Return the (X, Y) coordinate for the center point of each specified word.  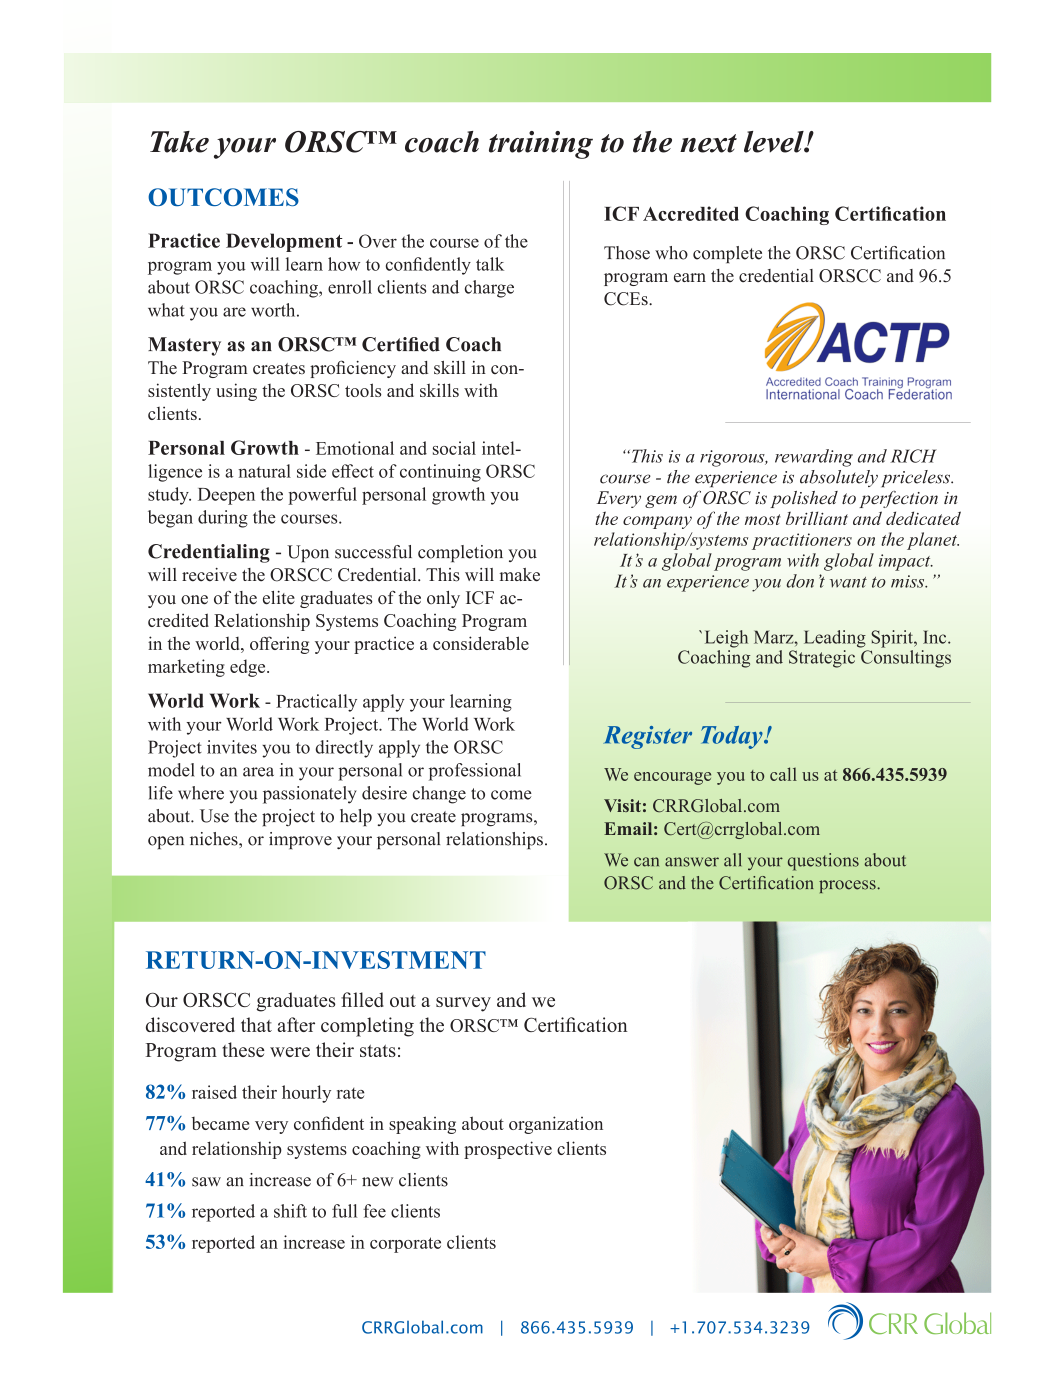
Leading (835, 639)
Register (647, 737)
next (708, 143)
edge (249, 668)
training (541, 145)
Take (179, 142)
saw (206, 1182)
